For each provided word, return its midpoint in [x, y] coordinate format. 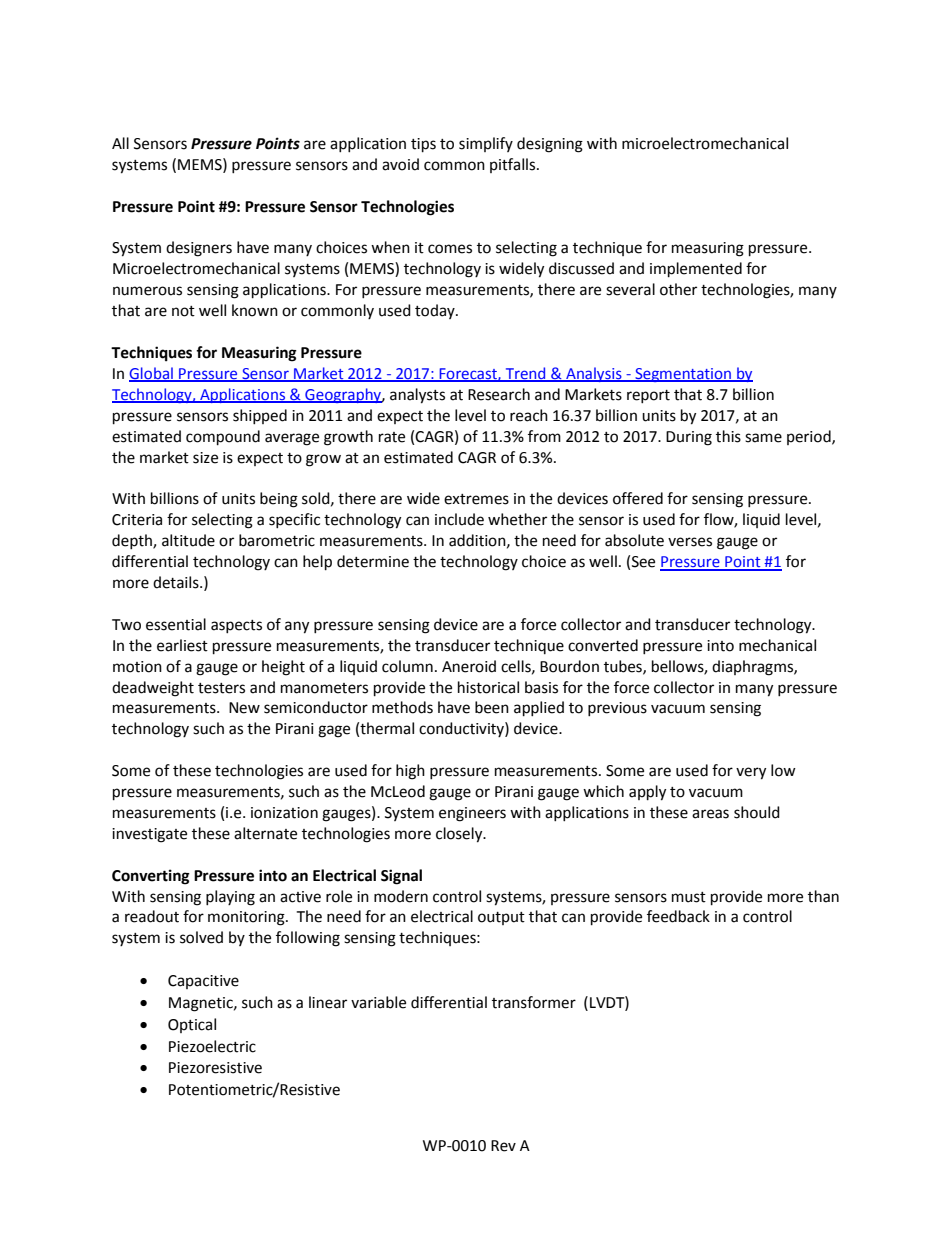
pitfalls [514, 165]
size [205, 458]
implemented [696, 270]
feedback [678, 916]
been [492, 707]
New [244, 708]
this [728, 436]
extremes [476, 499]
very [751, 773]
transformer [534, 1002]
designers [199, 249]
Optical [192, 1025]
